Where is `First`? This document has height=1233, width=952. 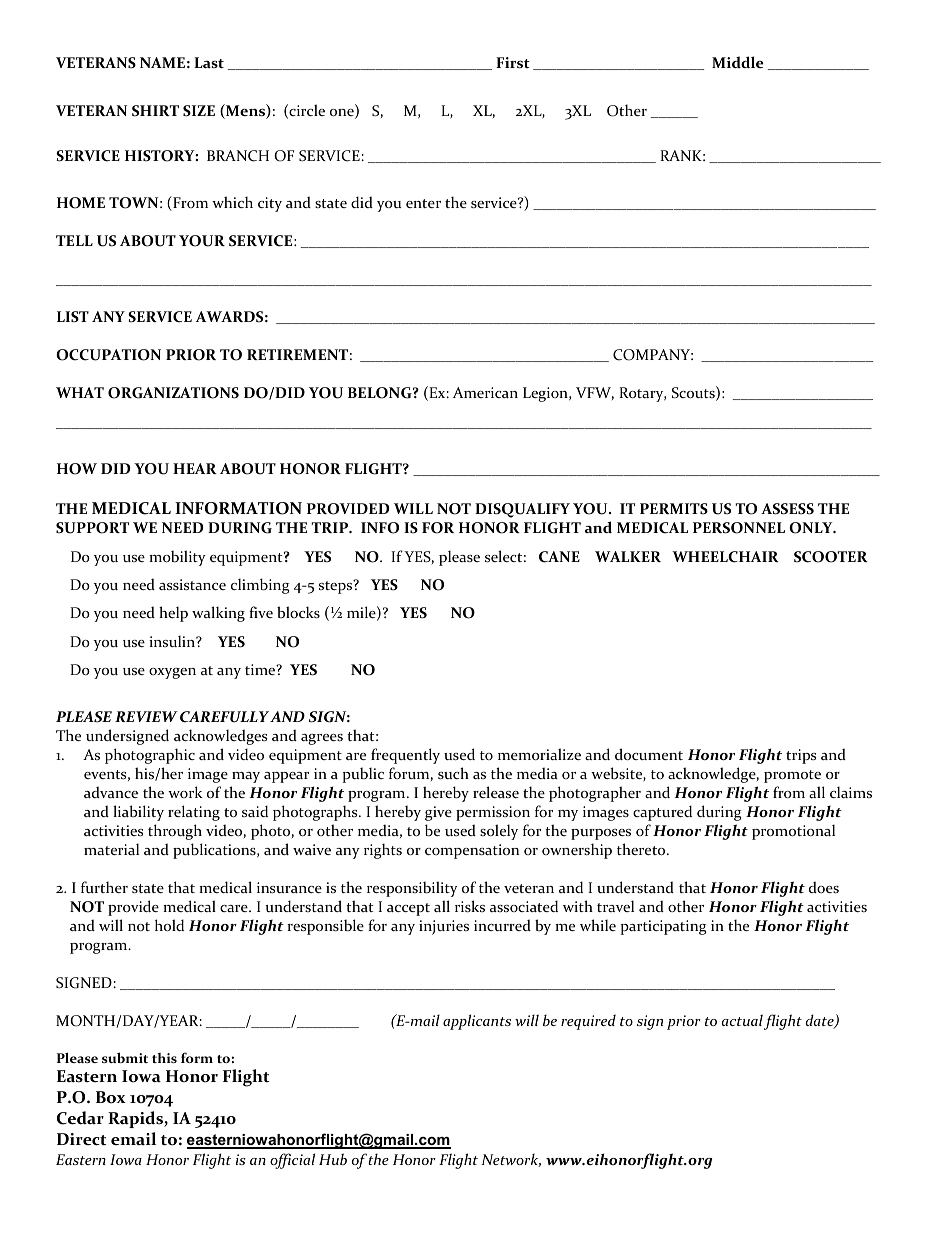 First is located at coordinates (513, 62).
